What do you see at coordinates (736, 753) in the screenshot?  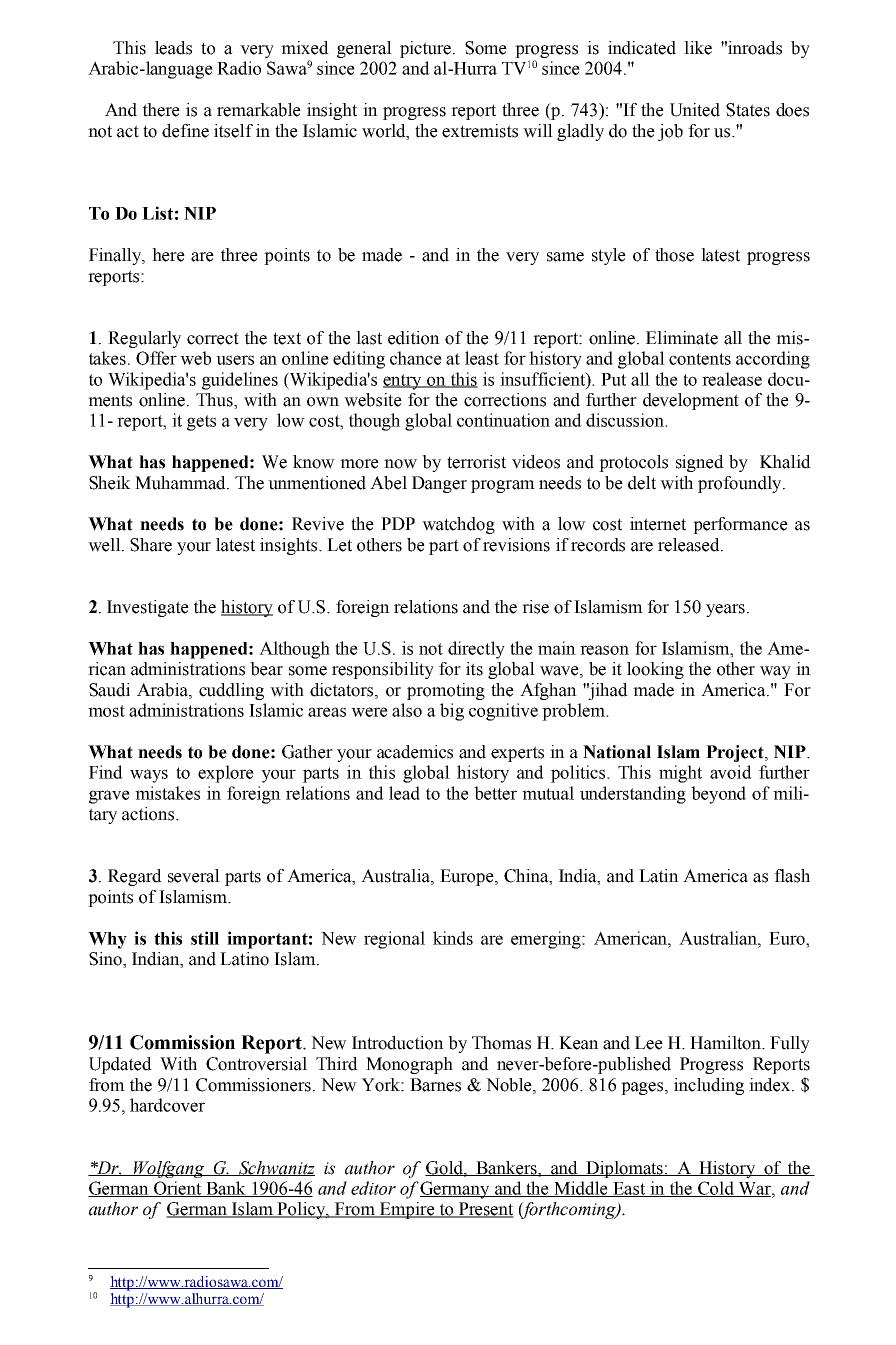 I see `Project` at bounding box center [736, 753].
